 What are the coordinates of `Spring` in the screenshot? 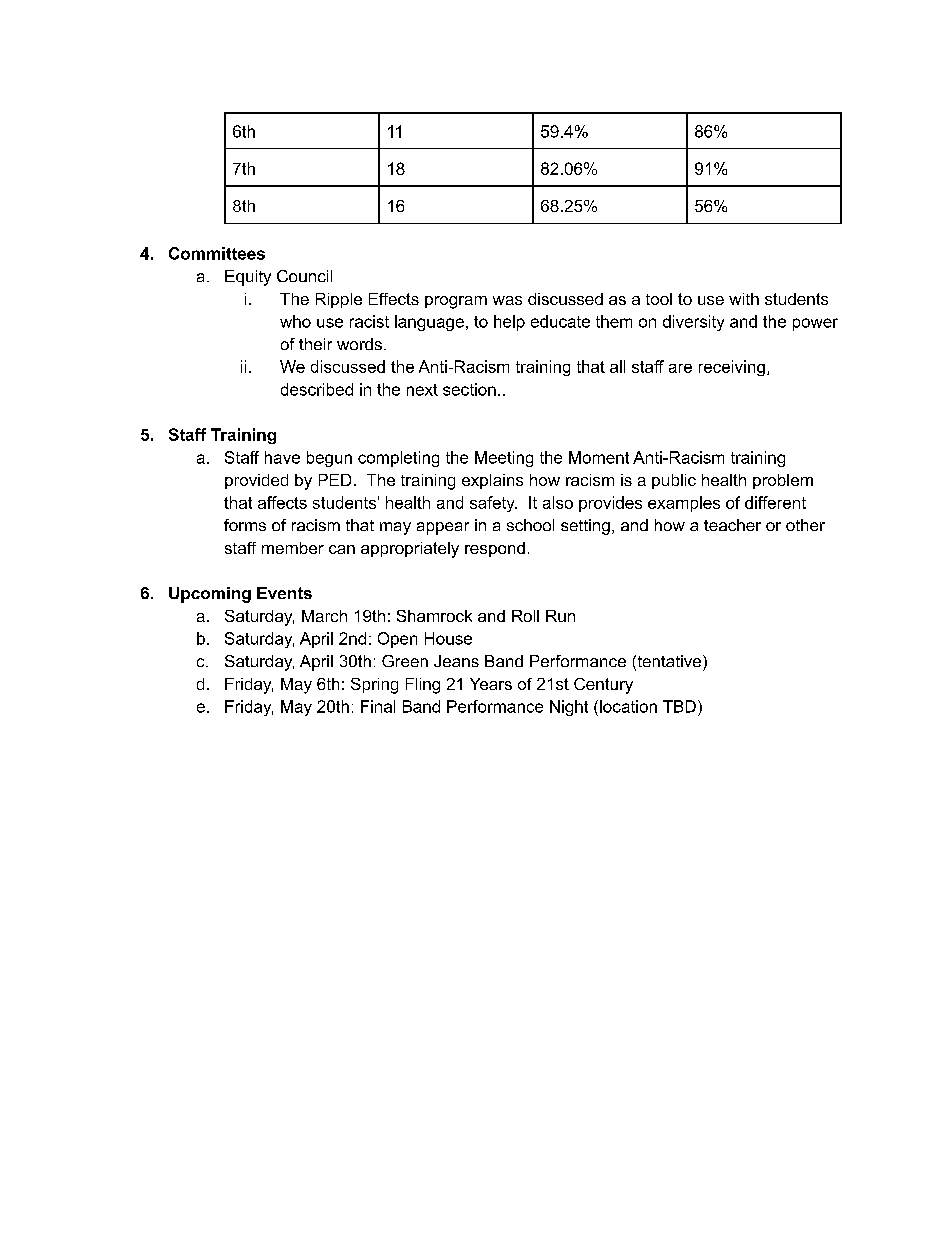 It's located at (374, 686).
